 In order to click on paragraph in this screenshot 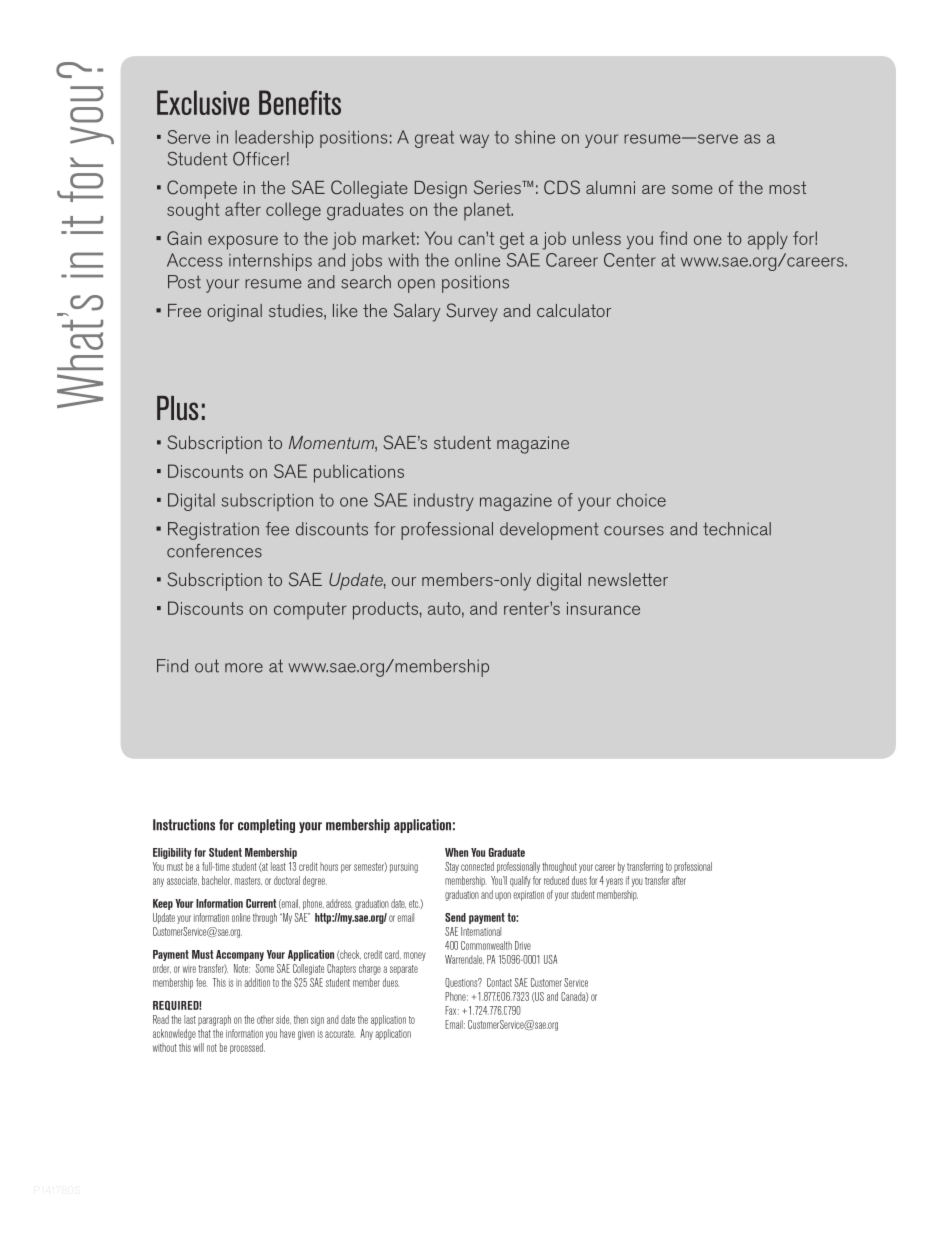, I will do `click(214, 1020)`.
